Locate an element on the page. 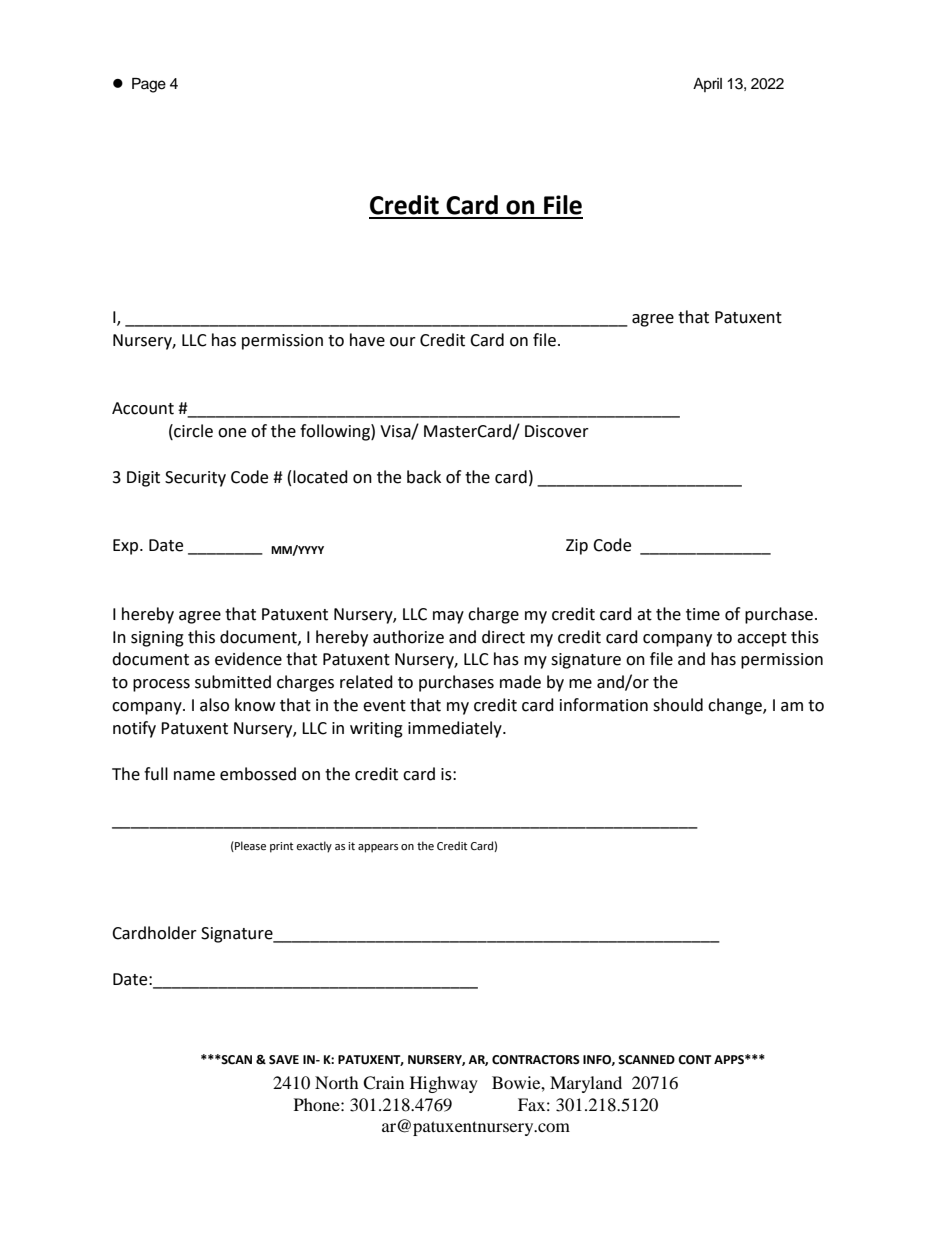 The width and height of the image is (952, 1233). Zip is located at coordinates (577, 547).
